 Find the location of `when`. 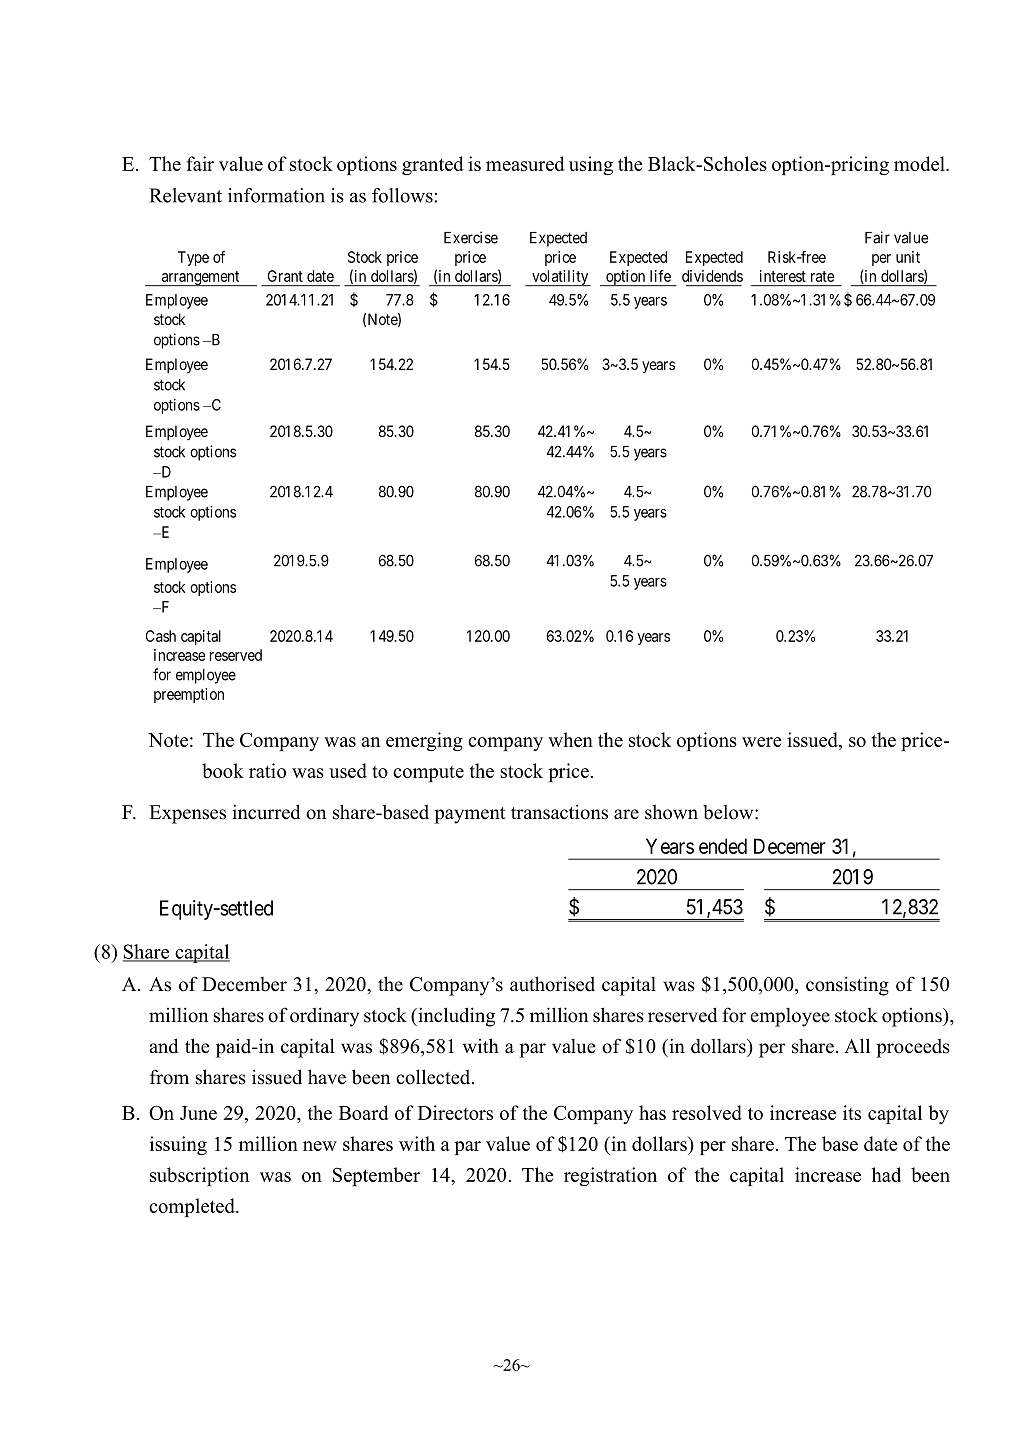

when is located at coordinates (570, 739).
